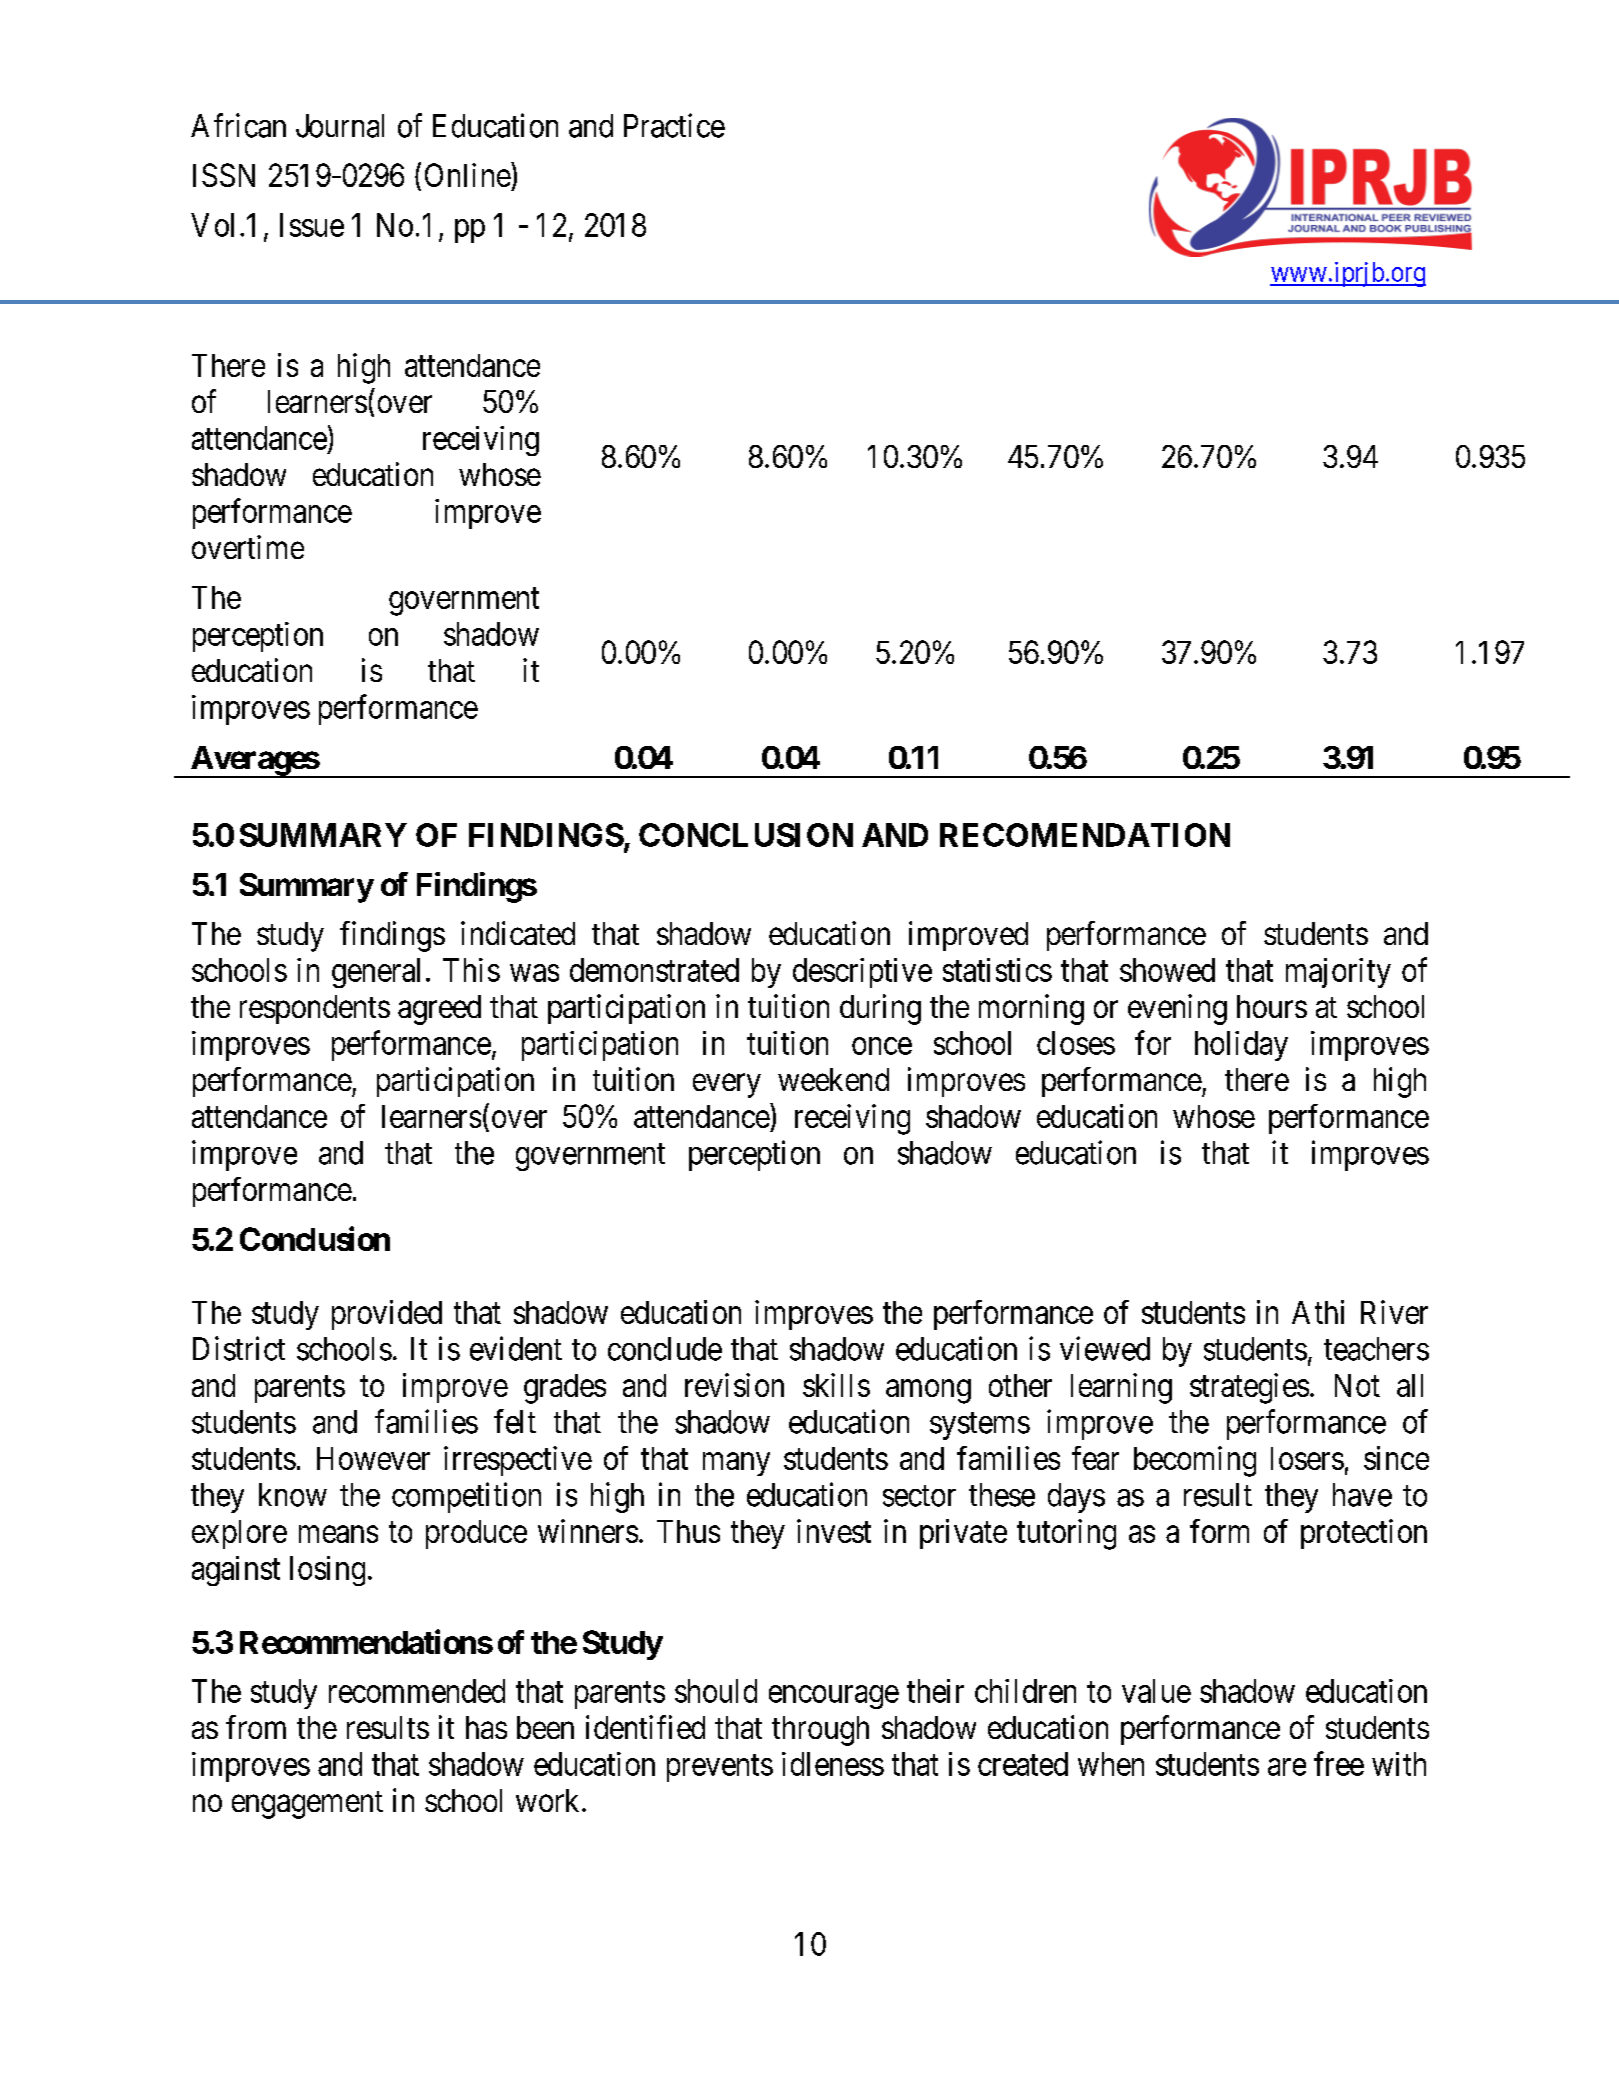 The width and height of the page is (1619, 2095). Describe the element at coordinates (340, 126) in the page. I see `Journal` at that location.
